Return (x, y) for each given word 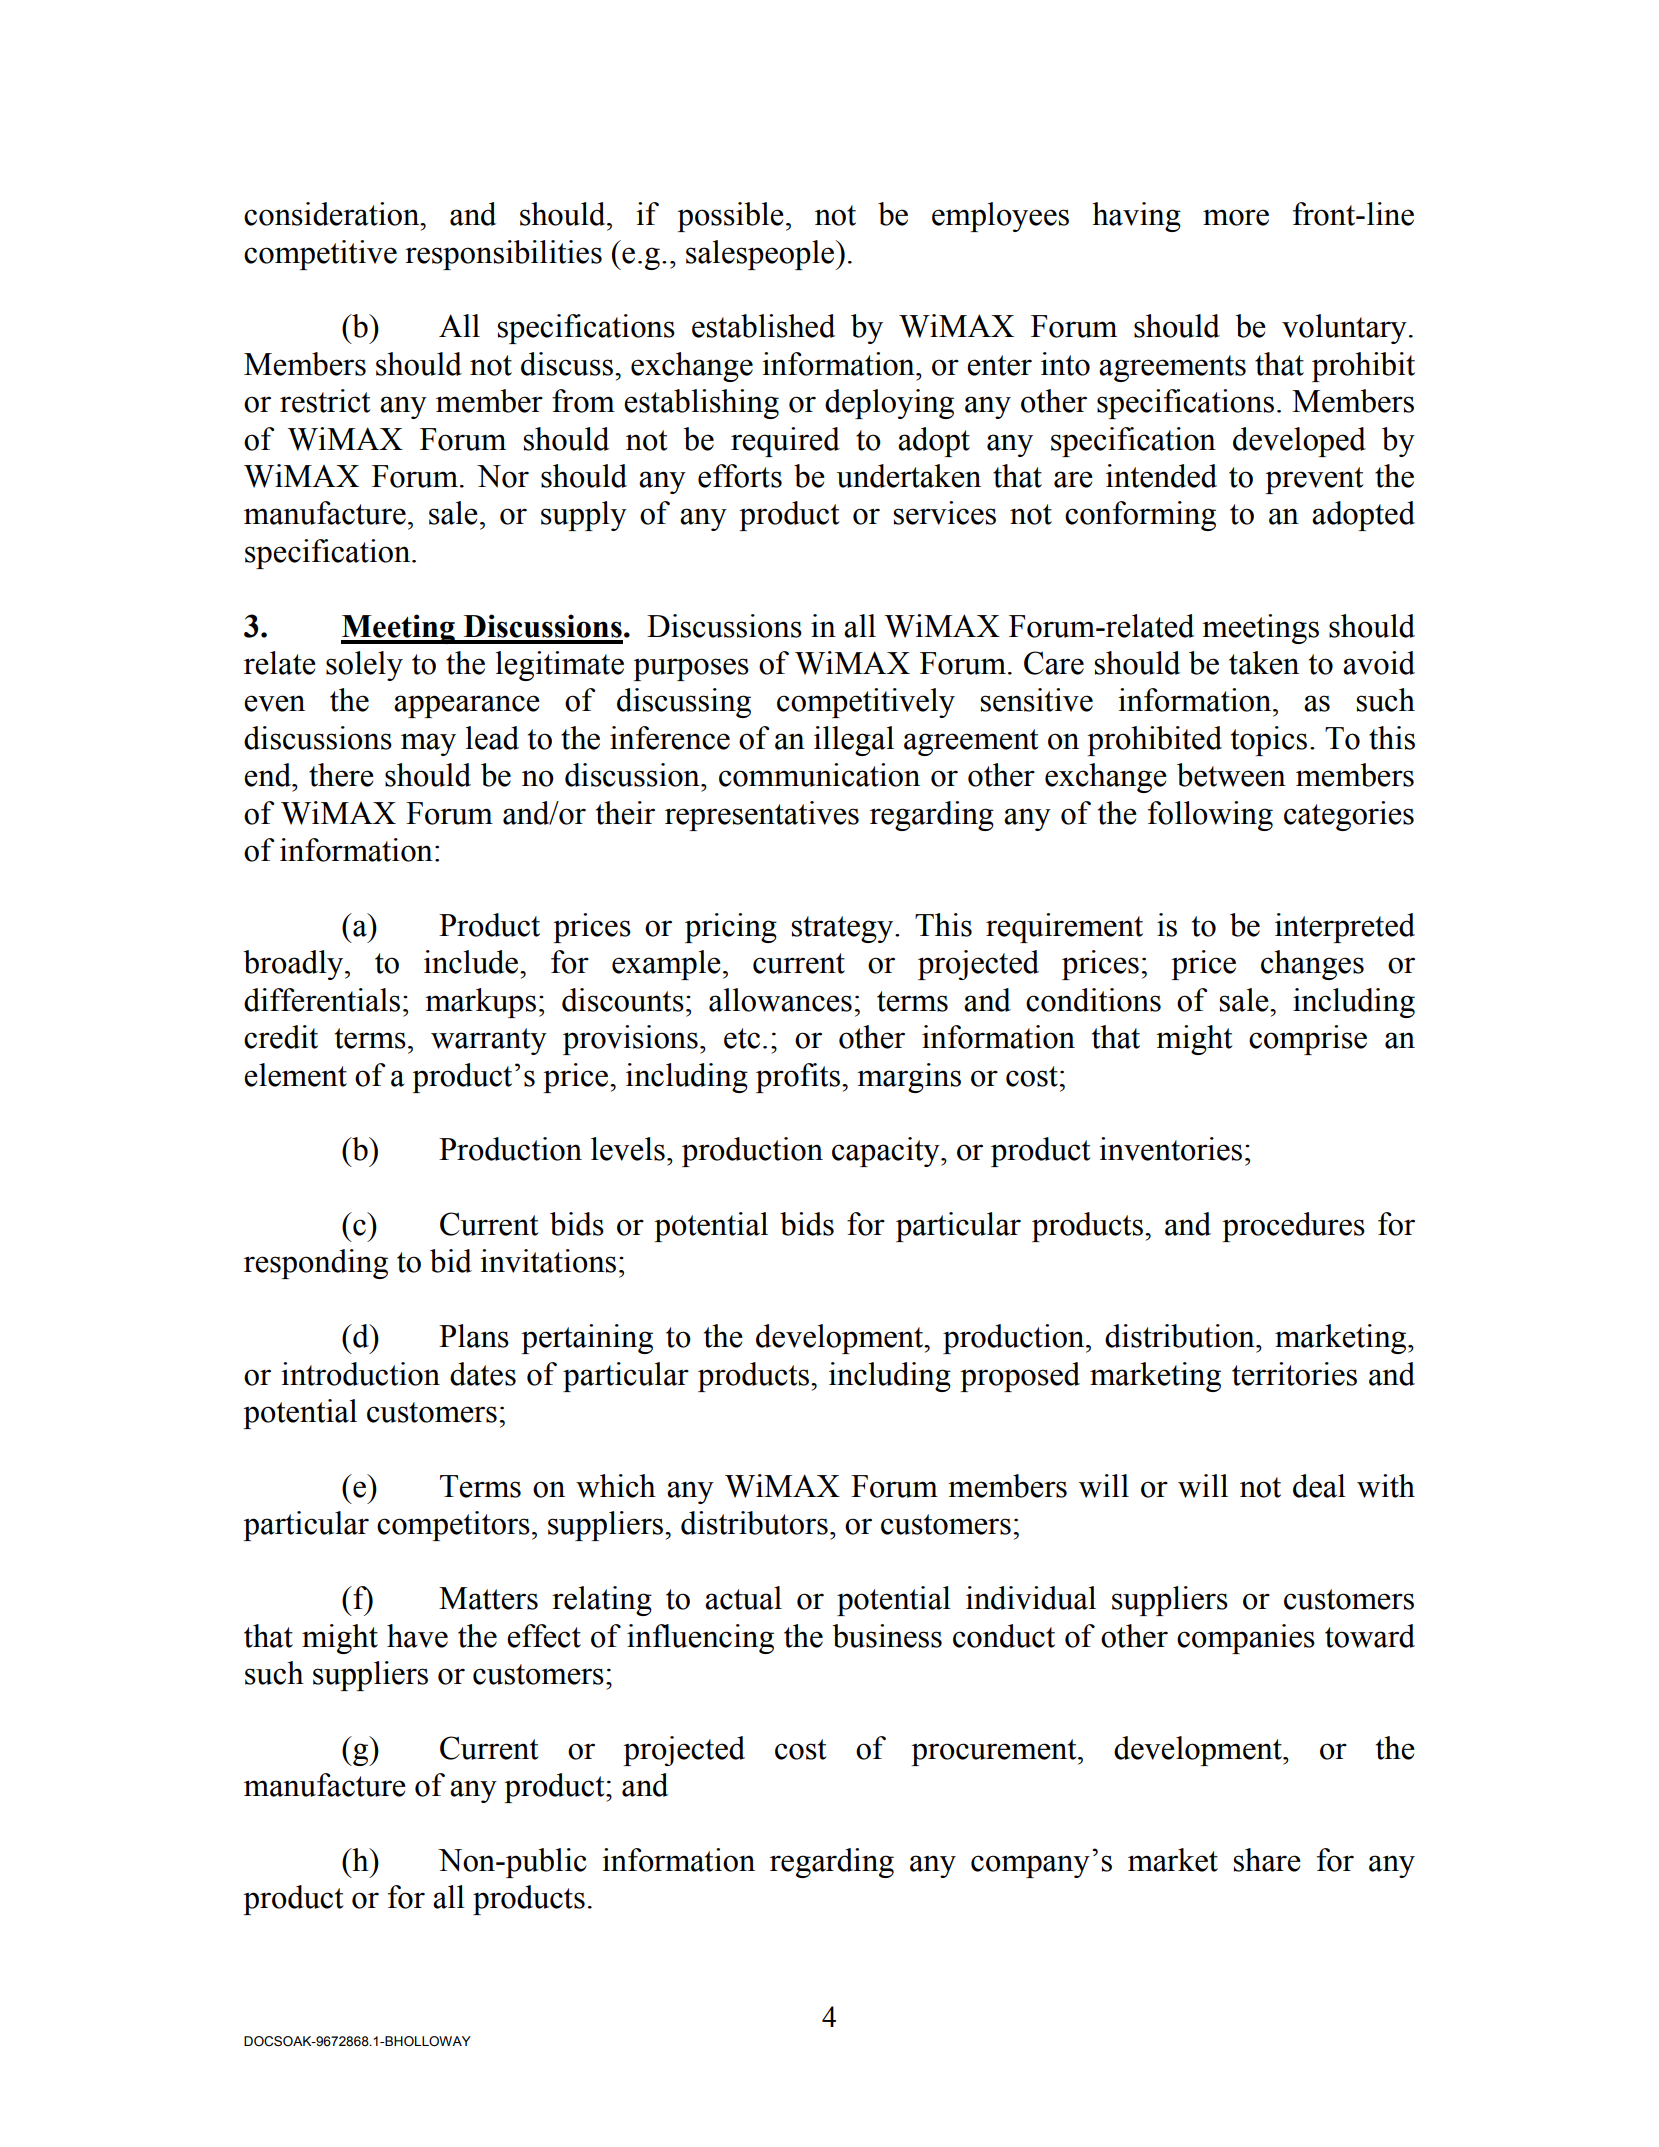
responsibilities (503, 255)
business (887, 1636)
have (417, 1636)
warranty (489, 1041)
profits (799, 1078)
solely (364, 666)
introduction (360, 1374)
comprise (1308, 1040)
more (1236, 217)
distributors (754, 1523)
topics (1269, 741)
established (763, 326)
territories (1294, 1374)
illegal (854, 741)
